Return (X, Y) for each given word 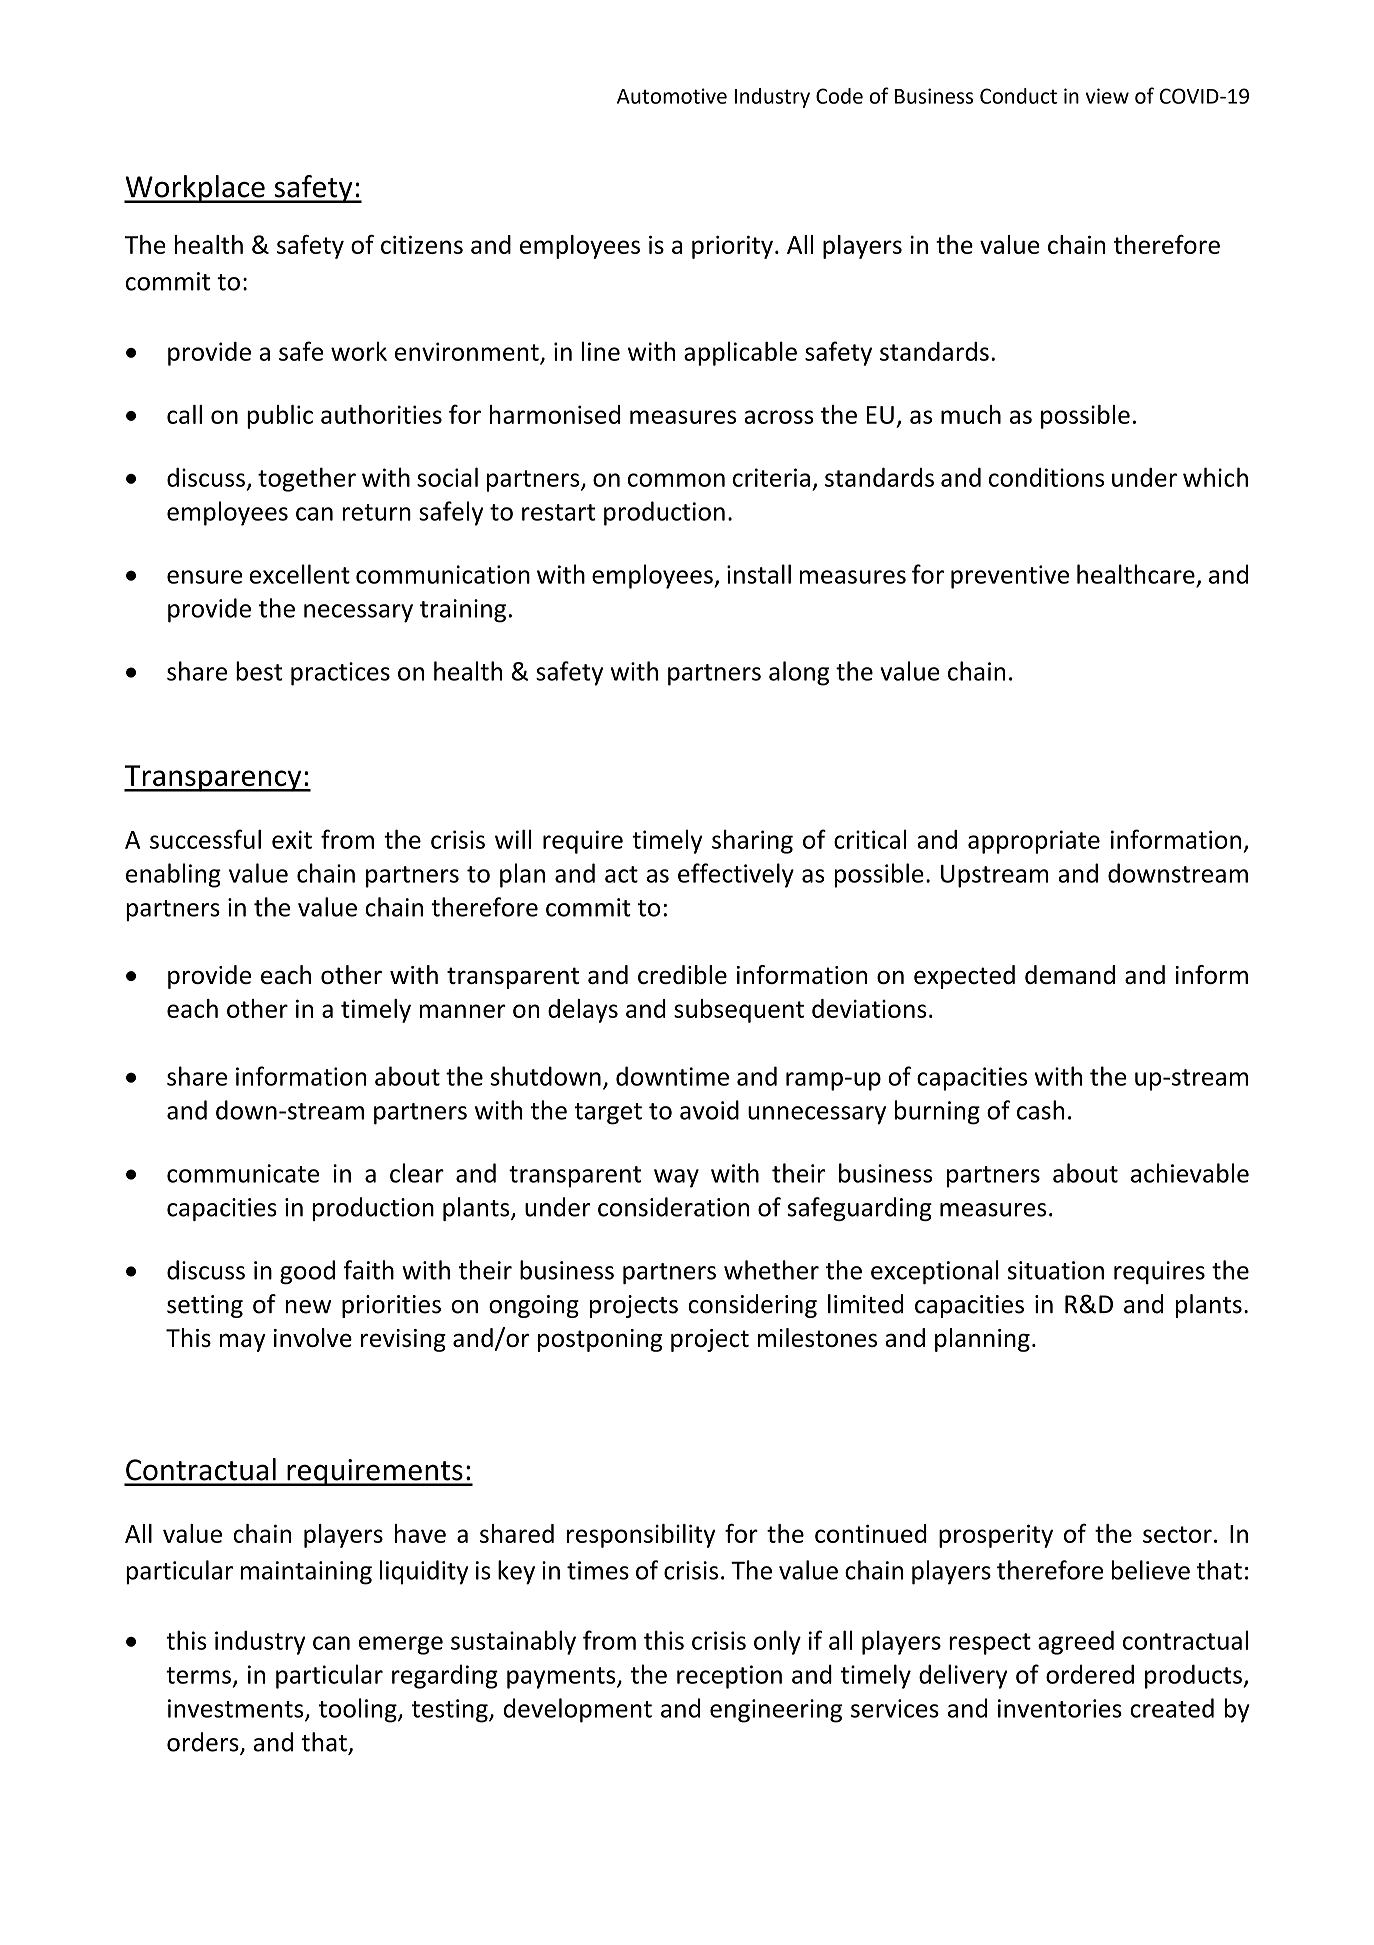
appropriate (1034, 842)
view (1107, 96)
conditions (1046, 477)
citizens (422, 245)
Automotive (672, 96)
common (676, 480)
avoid (709, 1110)
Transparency (214, 778)
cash (1040, 1110)
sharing (752, 841)
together (307, 479)
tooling (359, 1710)
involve (313, 1337)
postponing (600, 1340)
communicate (243, 1173)
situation (1056, 1270)
